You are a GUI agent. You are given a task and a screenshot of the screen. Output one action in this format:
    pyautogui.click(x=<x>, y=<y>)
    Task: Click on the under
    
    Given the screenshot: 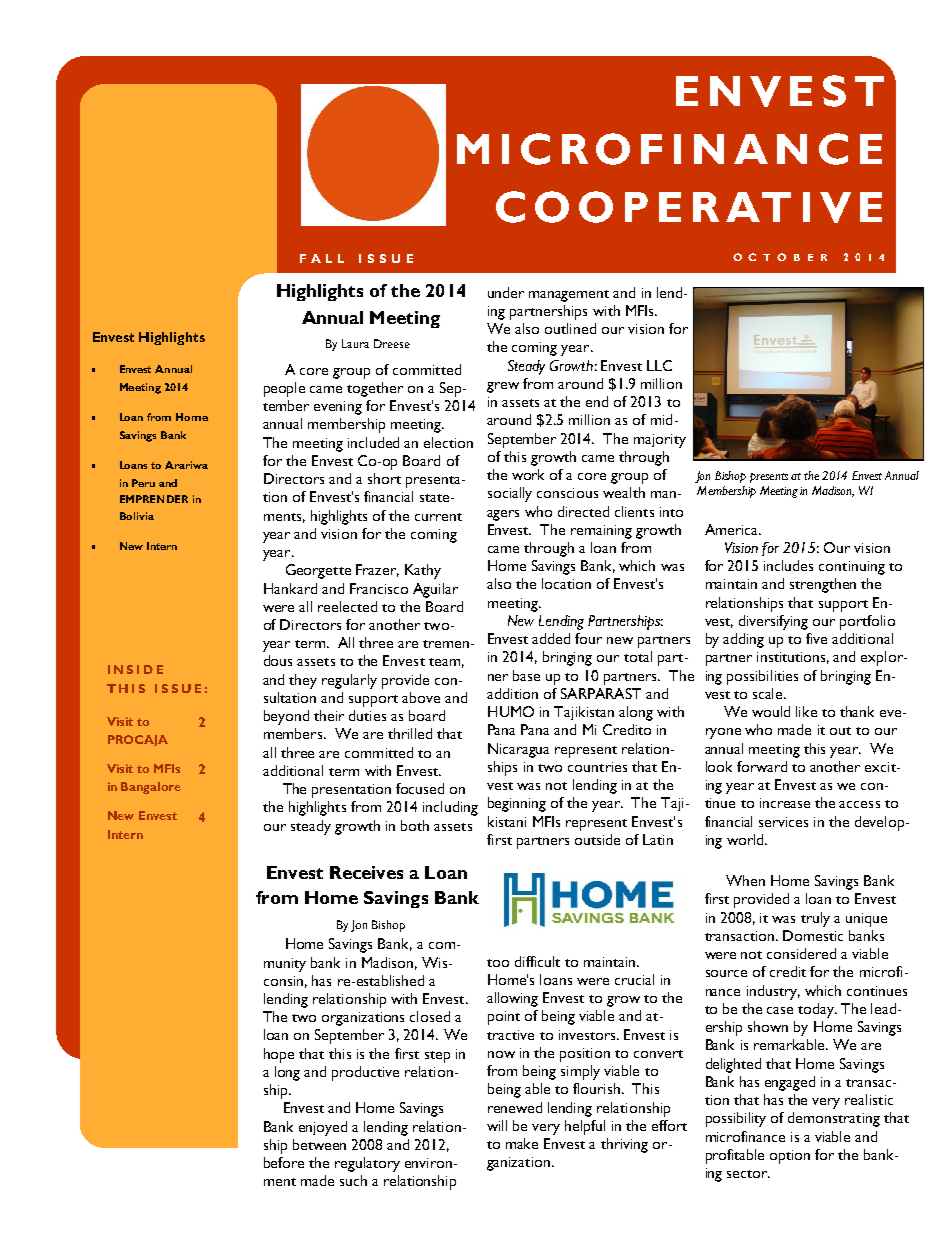 What is the action you would take?
    pyautogui.click(x=506, y=292)
